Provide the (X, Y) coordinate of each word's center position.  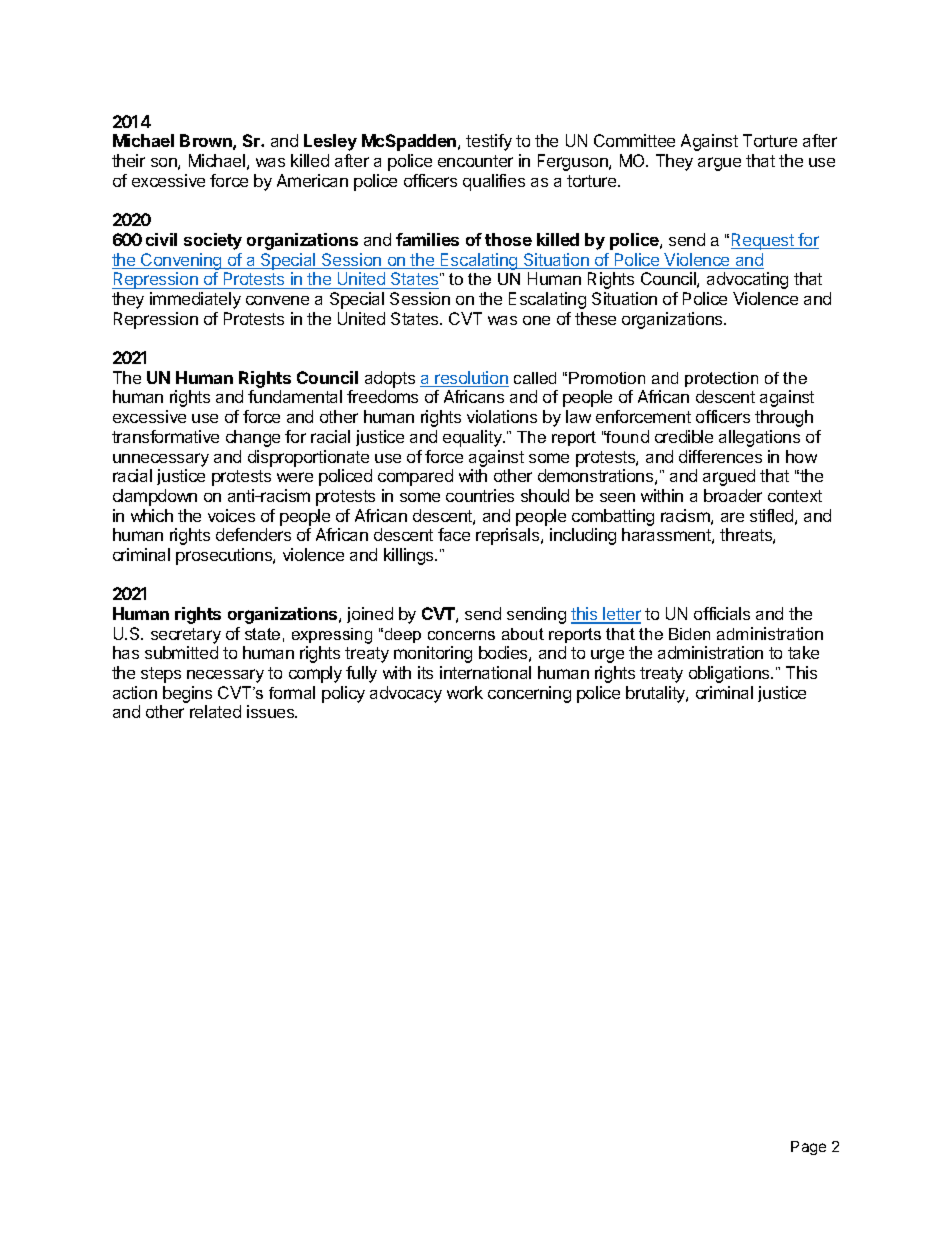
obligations (730, 674)
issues (272, 711)
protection (721, 379)
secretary (186, 636)
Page (808, 1148)
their (128, 160)
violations (502, 416)
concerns (461, 635)
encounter (475, 161)
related (215, 711)
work (465, 692)
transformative (165, 436)
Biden (689, 634)
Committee (634, 140)
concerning (529, 694)
